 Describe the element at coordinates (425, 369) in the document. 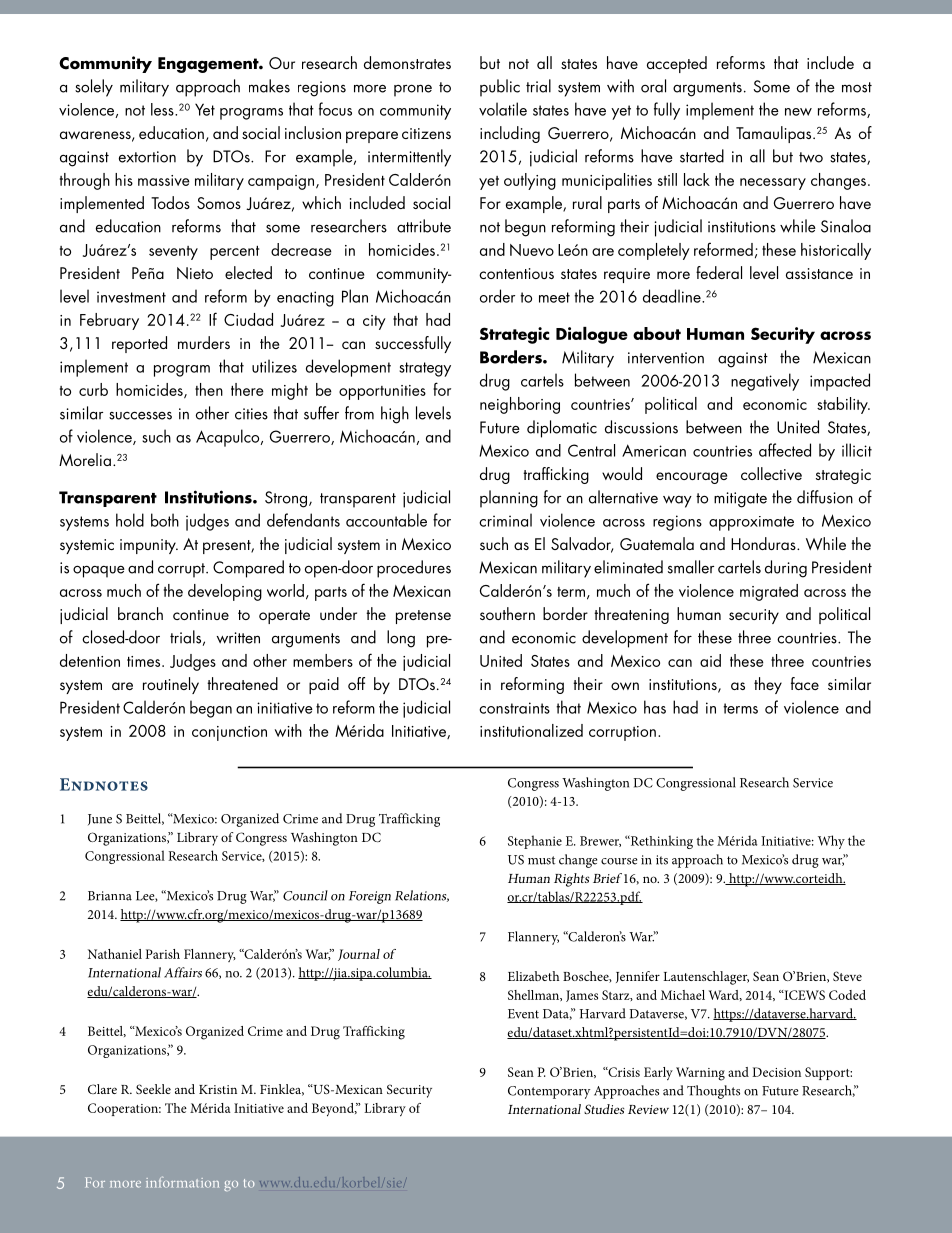

I see `strategy` at that location.
